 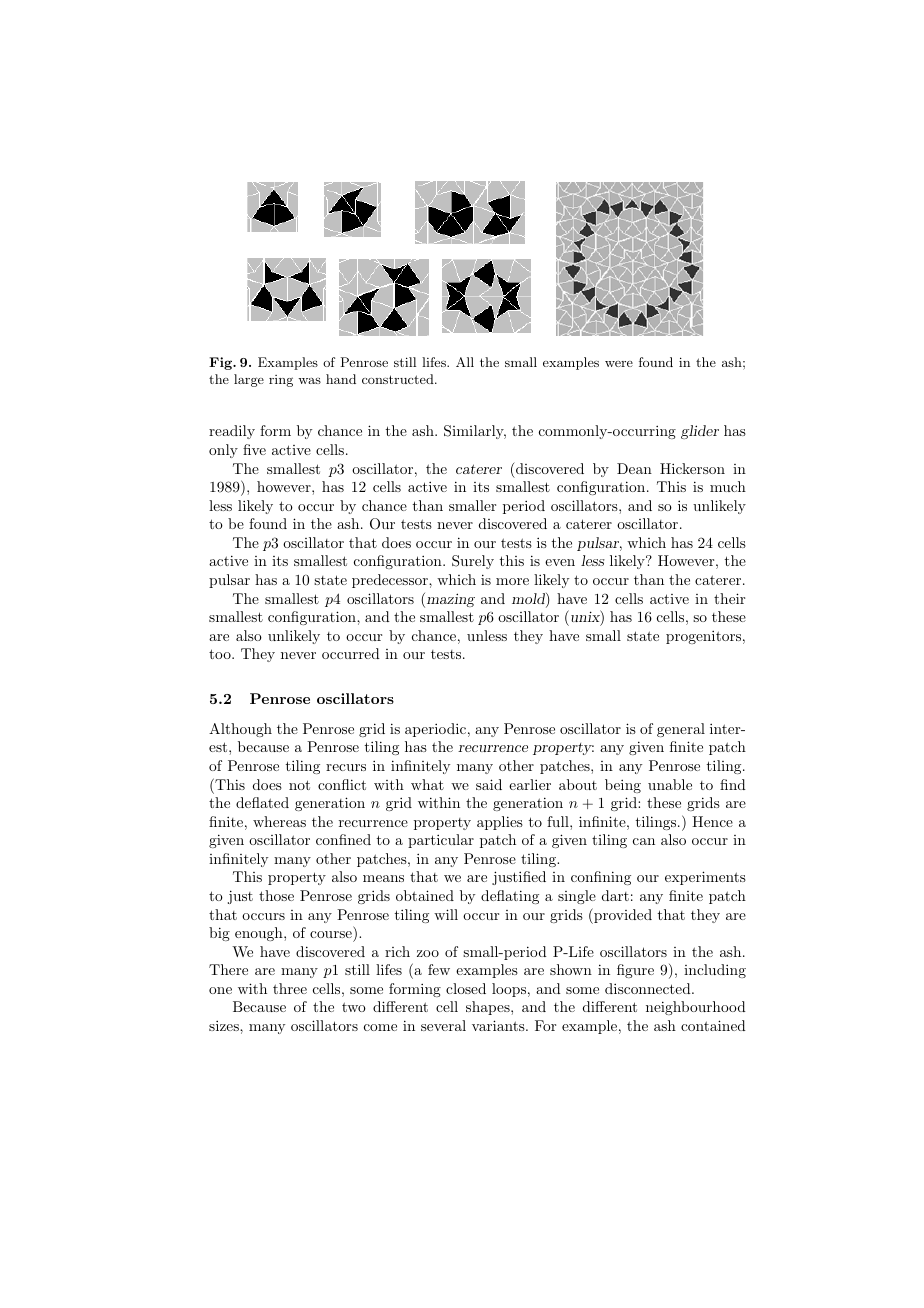 What do you see at coordinates (681, 730) in the screenshot?
I see `general` at bounding box center [681, 730].
